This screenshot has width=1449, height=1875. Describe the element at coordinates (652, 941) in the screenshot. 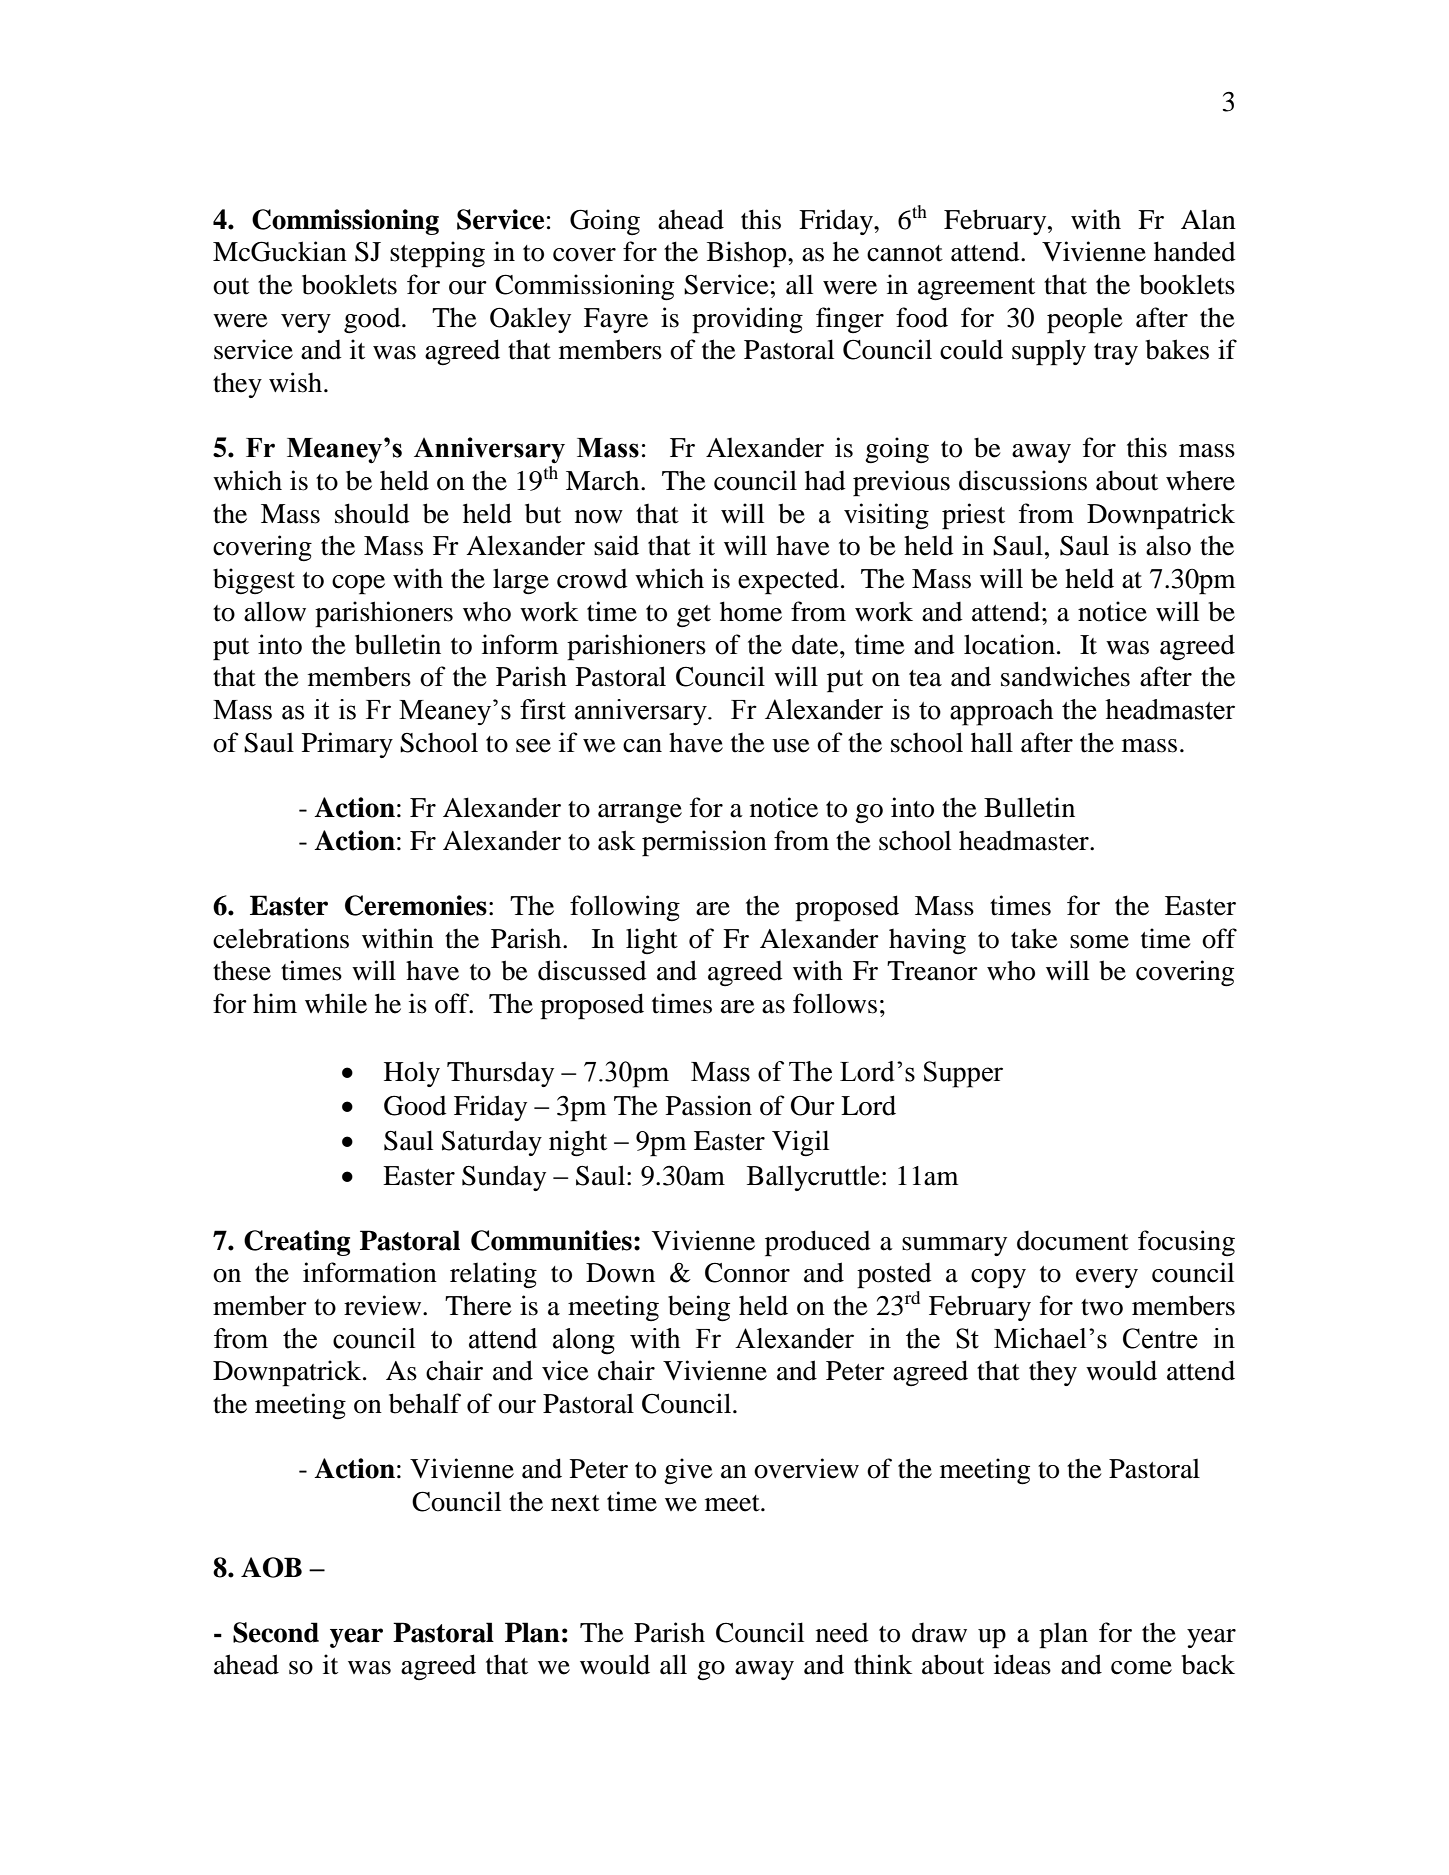

I see `light` at that location.
